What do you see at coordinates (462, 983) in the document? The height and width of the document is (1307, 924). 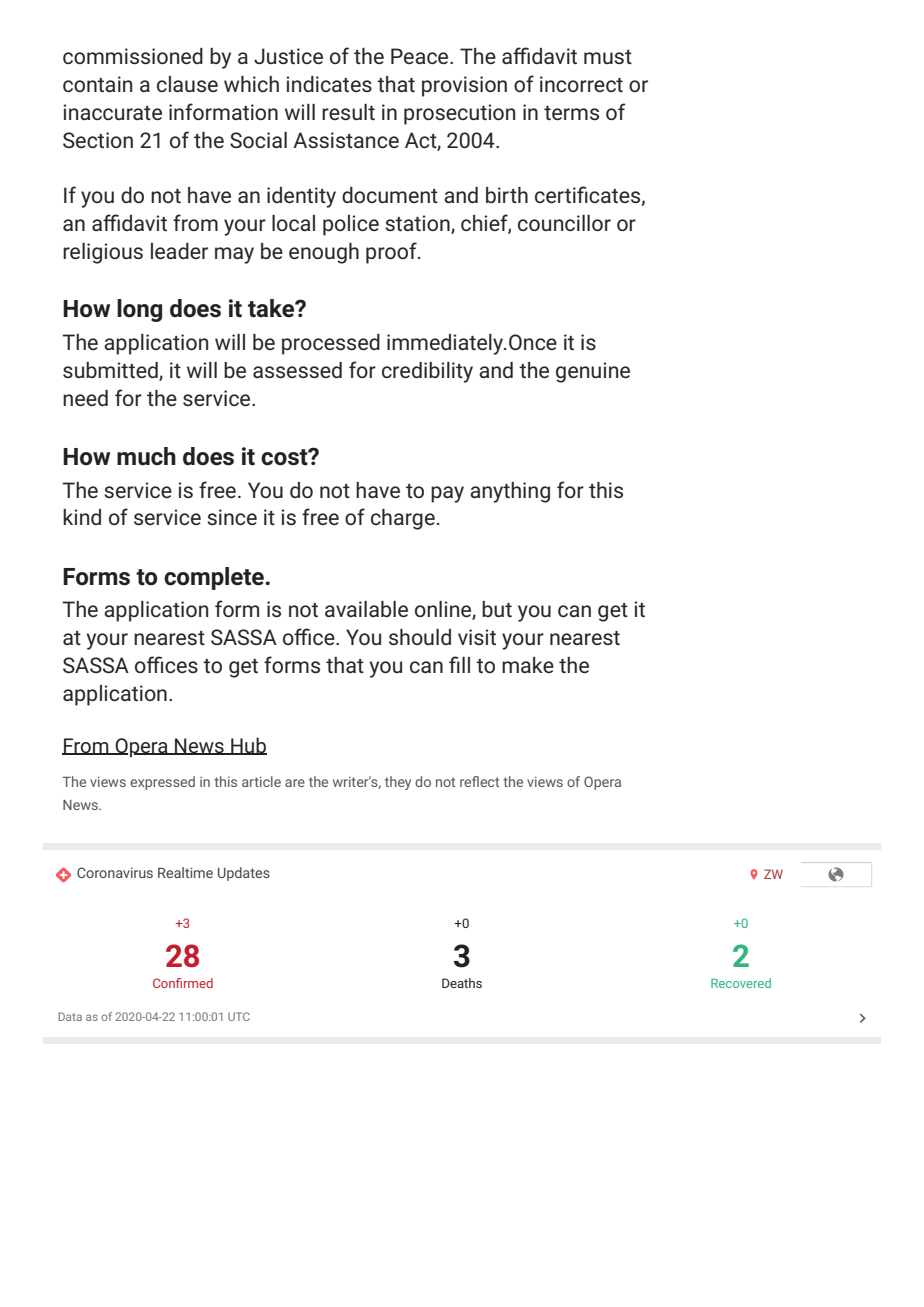 I see `Deaths` at bounding box center [462, 983].
